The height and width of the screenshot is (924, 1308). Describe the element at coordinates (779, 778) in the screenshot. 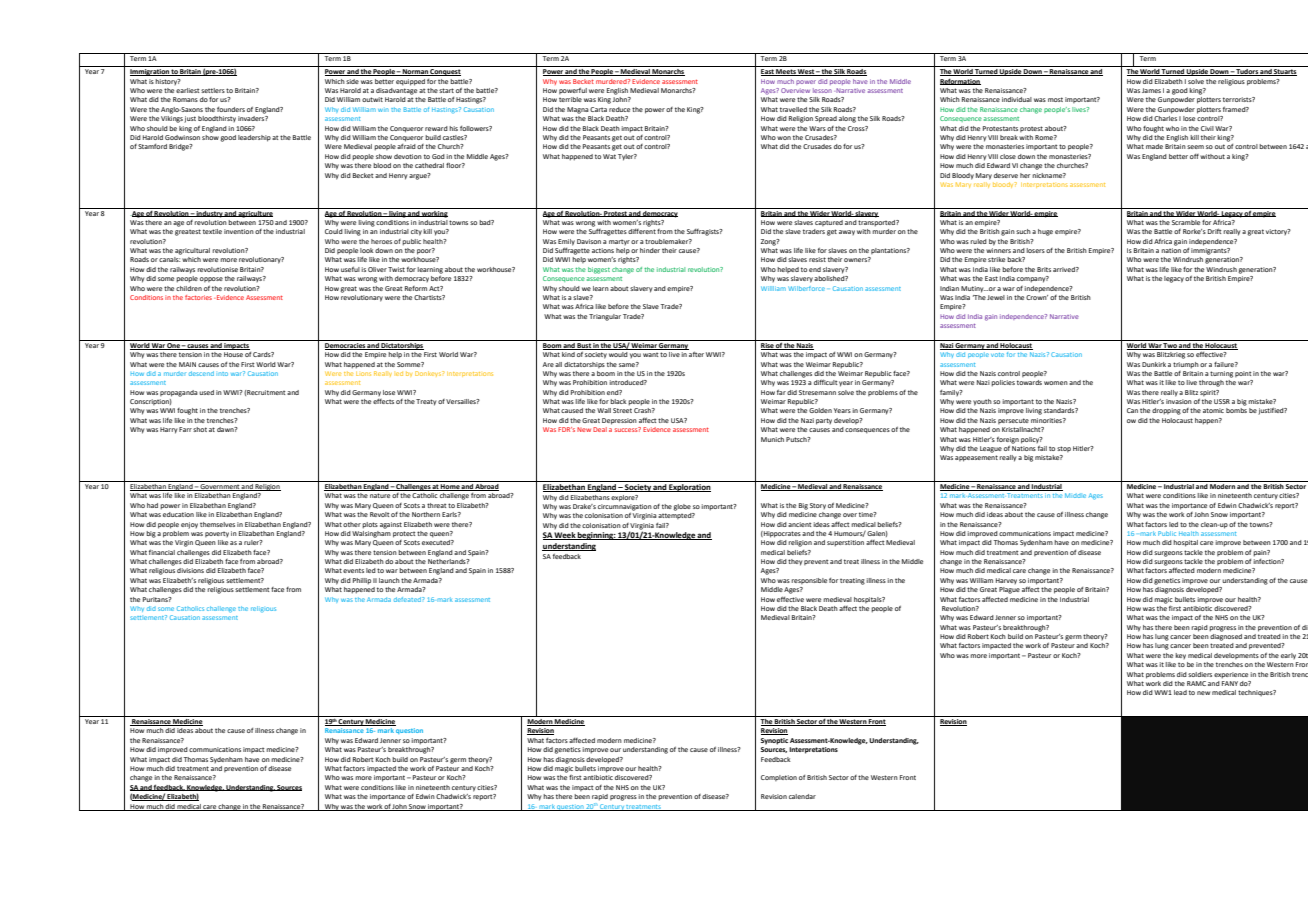

I see `Completion` at that location.
